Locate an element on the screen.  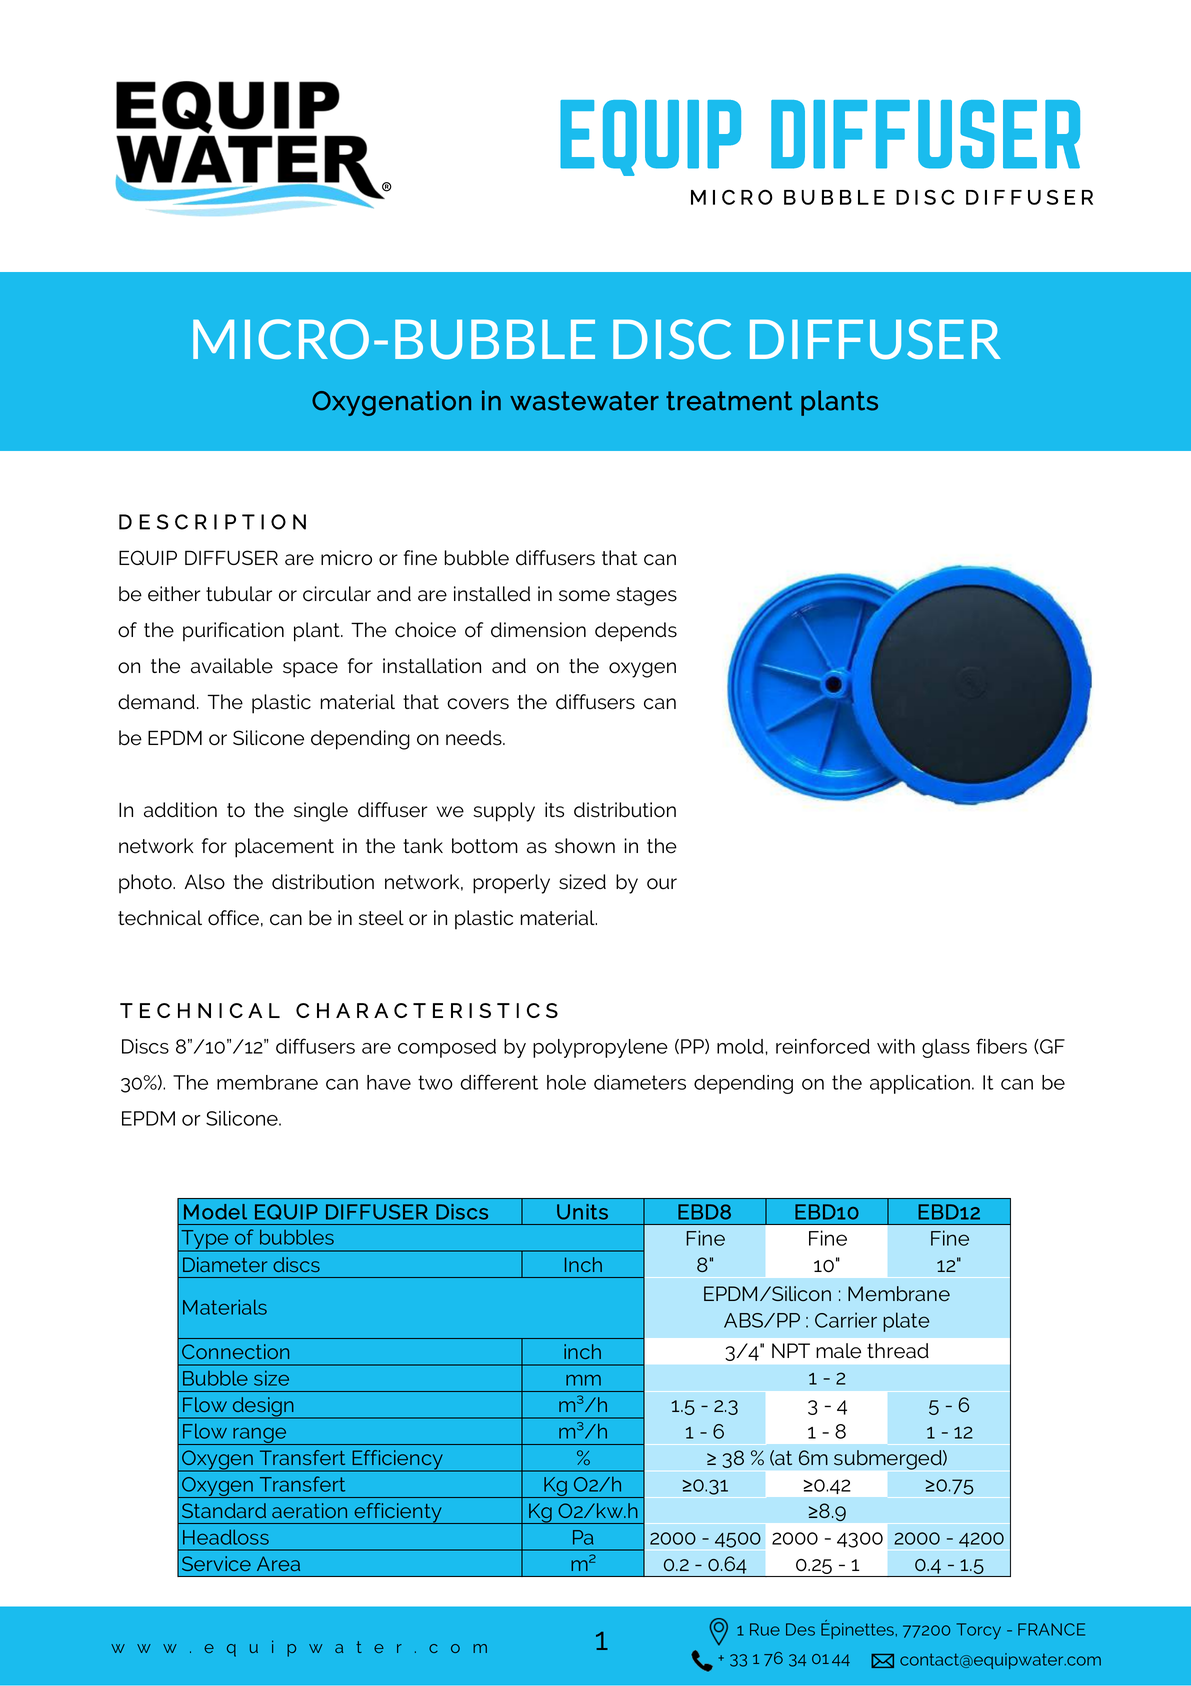
glass is located at coordinates (946, 1048).
